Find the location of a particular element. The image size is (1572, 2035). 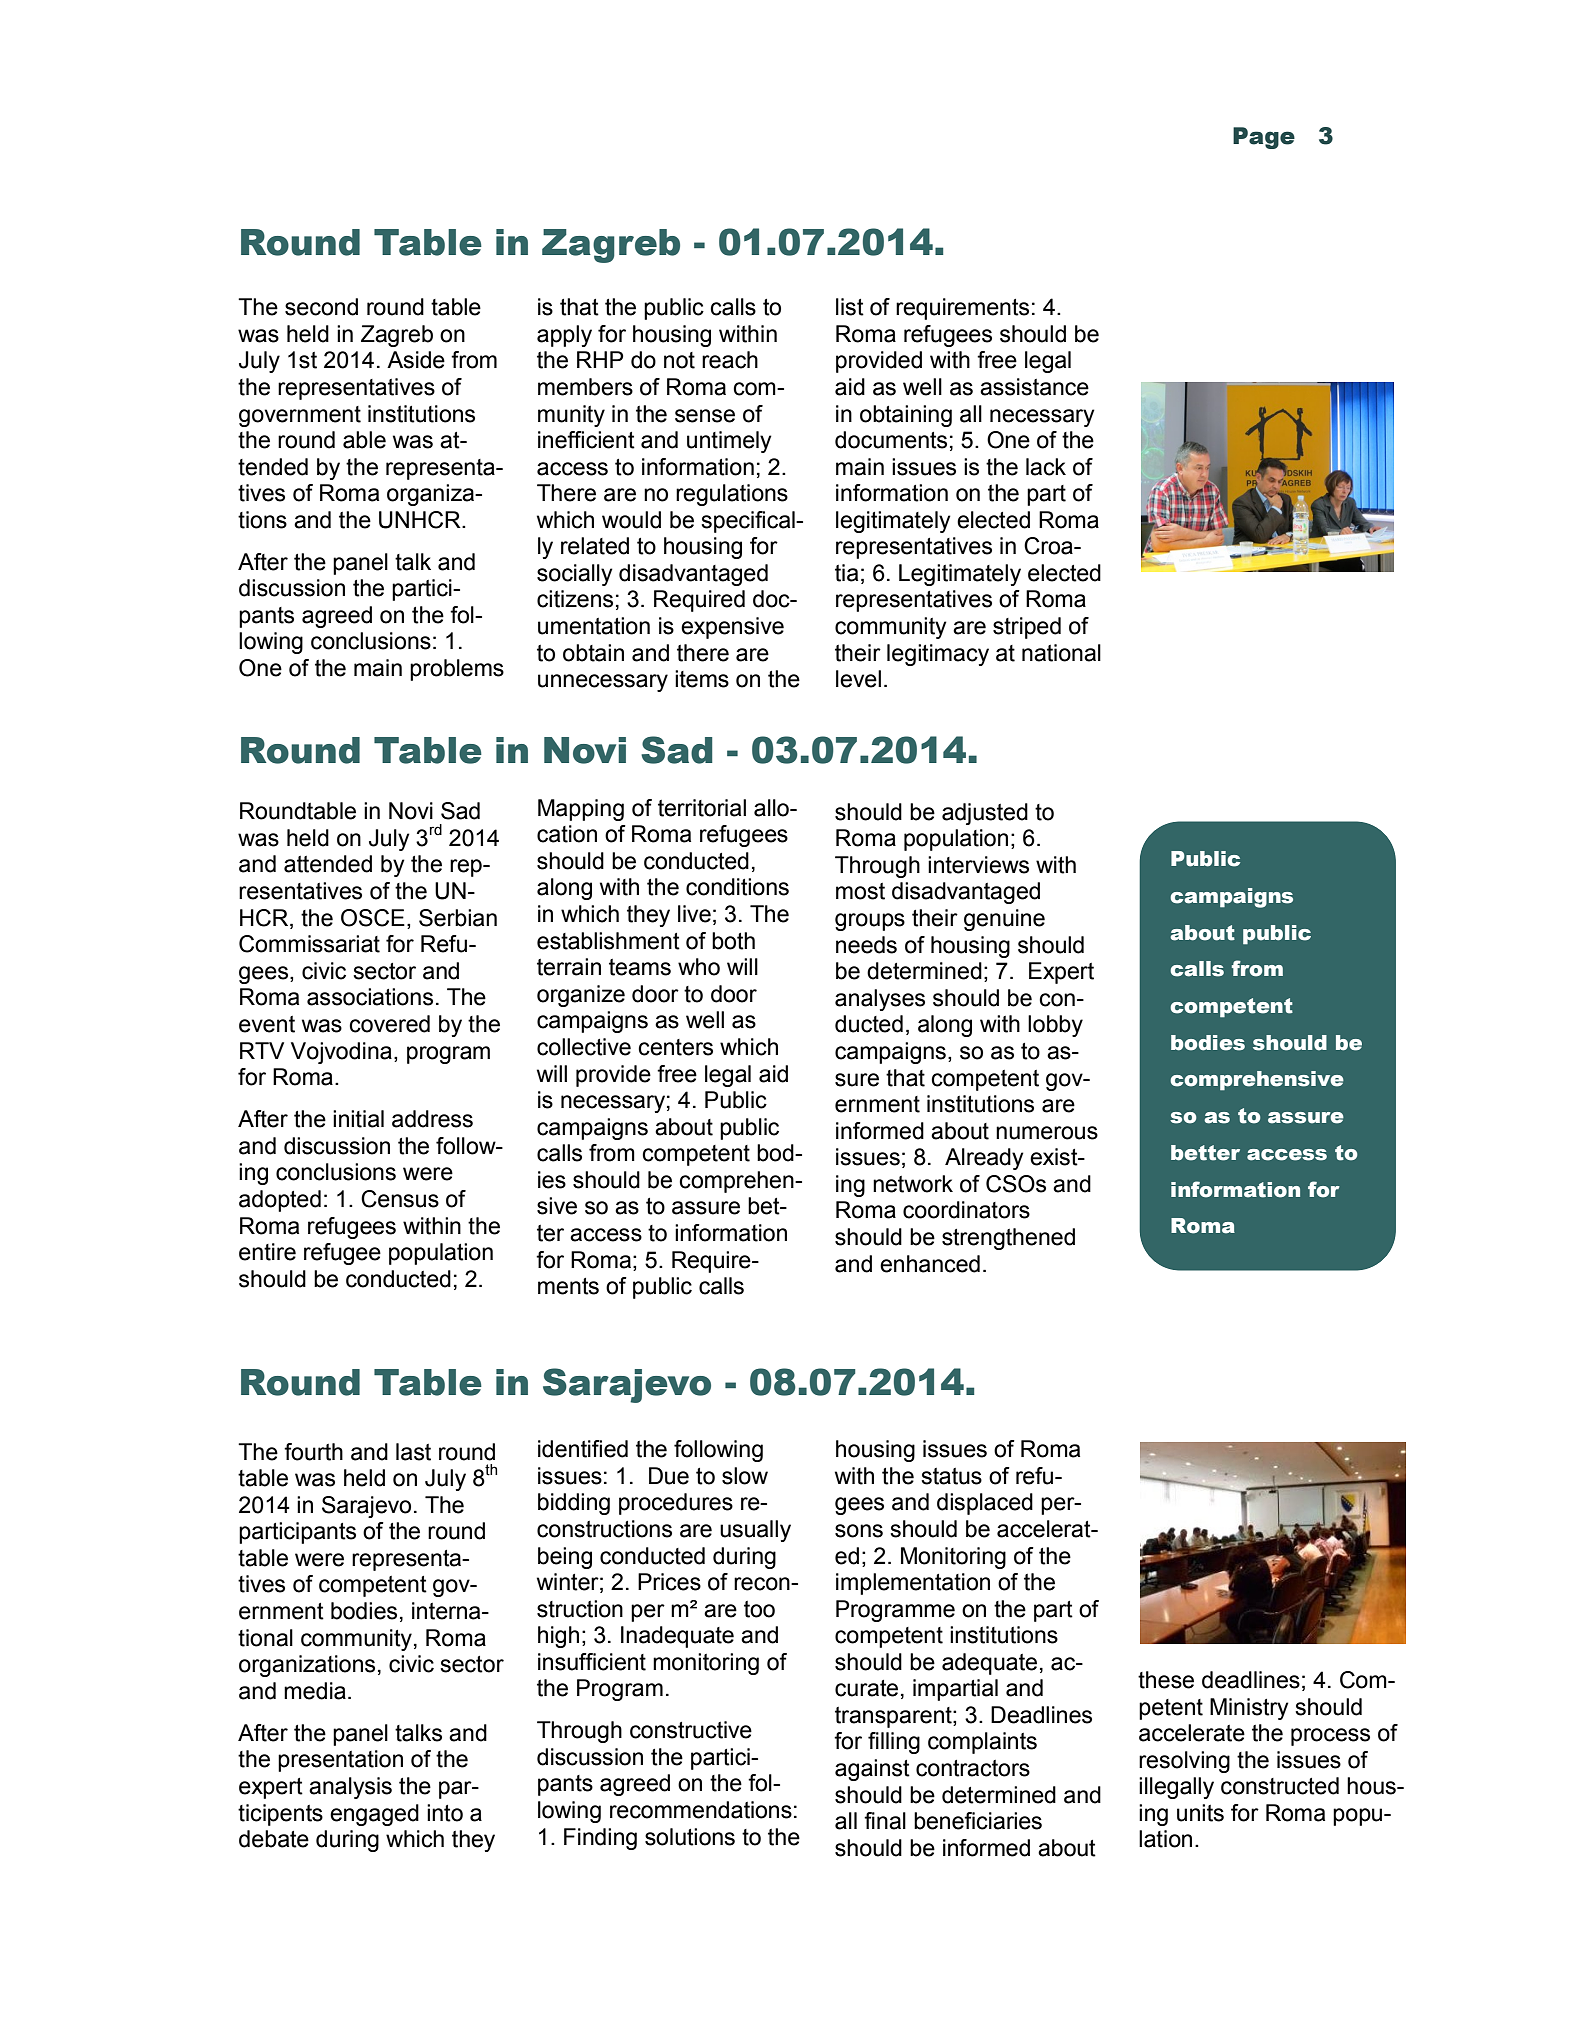

lobby is located at coordinates (1055, 1026).
